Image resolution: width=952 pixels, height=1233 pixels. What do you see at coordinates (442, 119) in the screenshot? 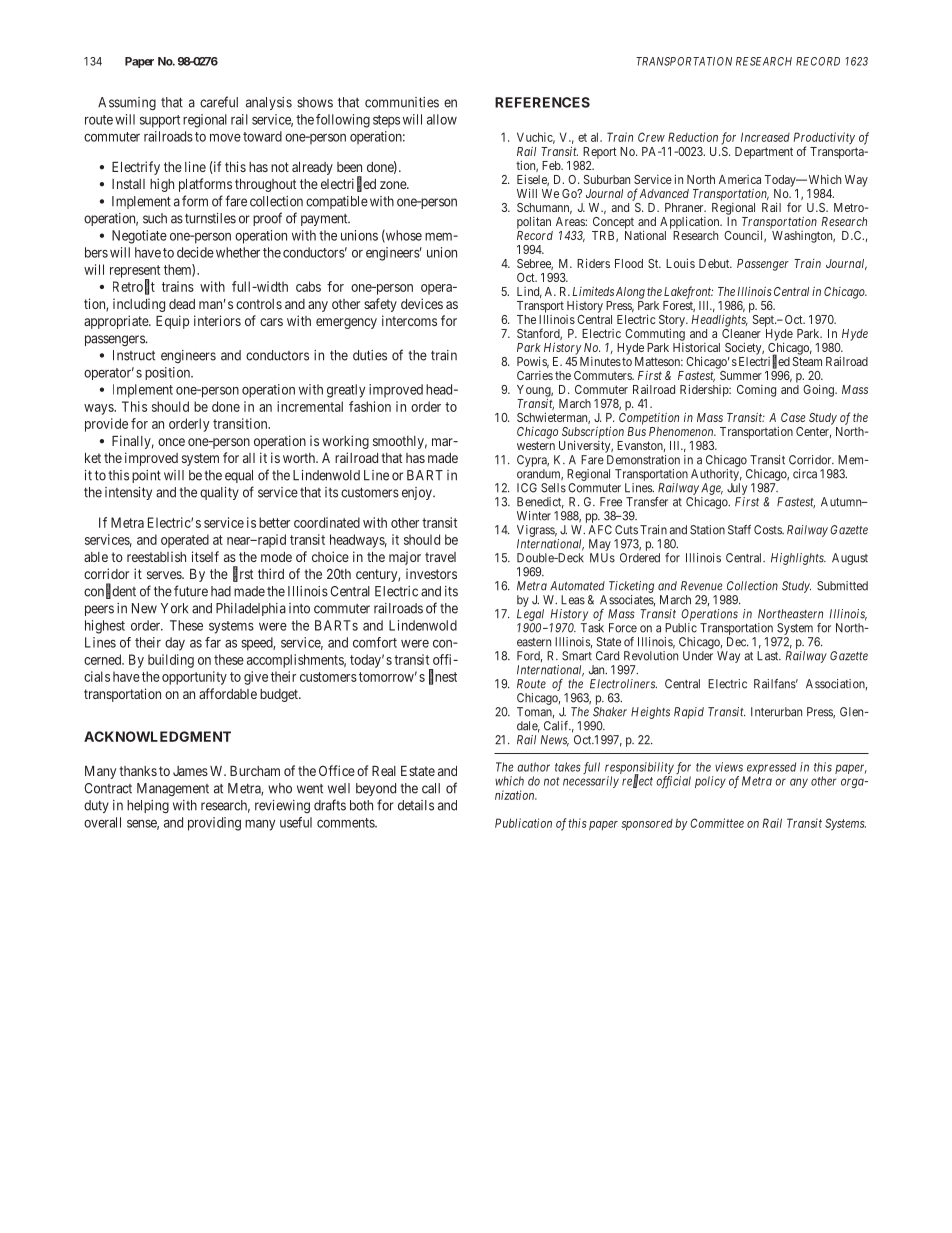
I see `allow` at bounding box center [442, 119].
